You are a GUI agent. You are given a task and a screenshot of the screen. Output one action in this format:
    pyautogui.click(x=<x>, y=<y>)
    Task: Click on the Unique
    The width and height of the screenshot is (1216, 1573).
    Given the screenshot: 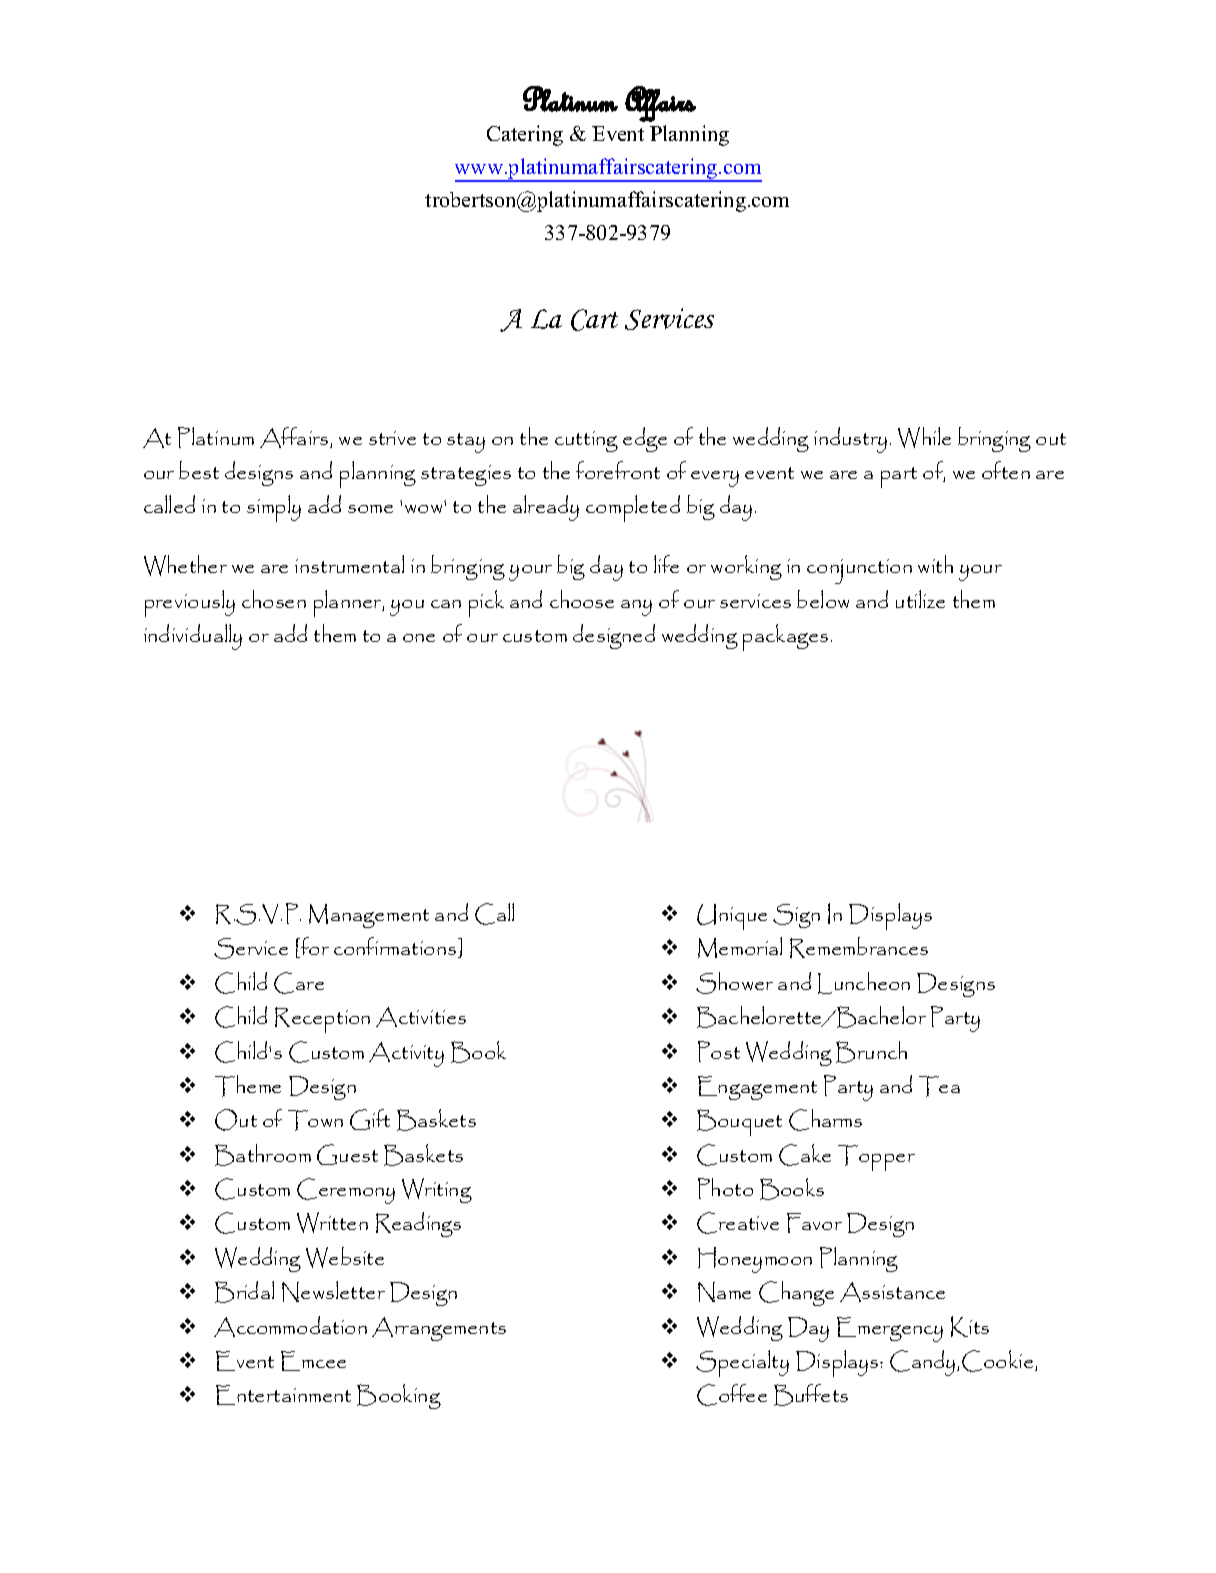 What is the action you would take?
    pyautogui.click(x=732, y=917)
